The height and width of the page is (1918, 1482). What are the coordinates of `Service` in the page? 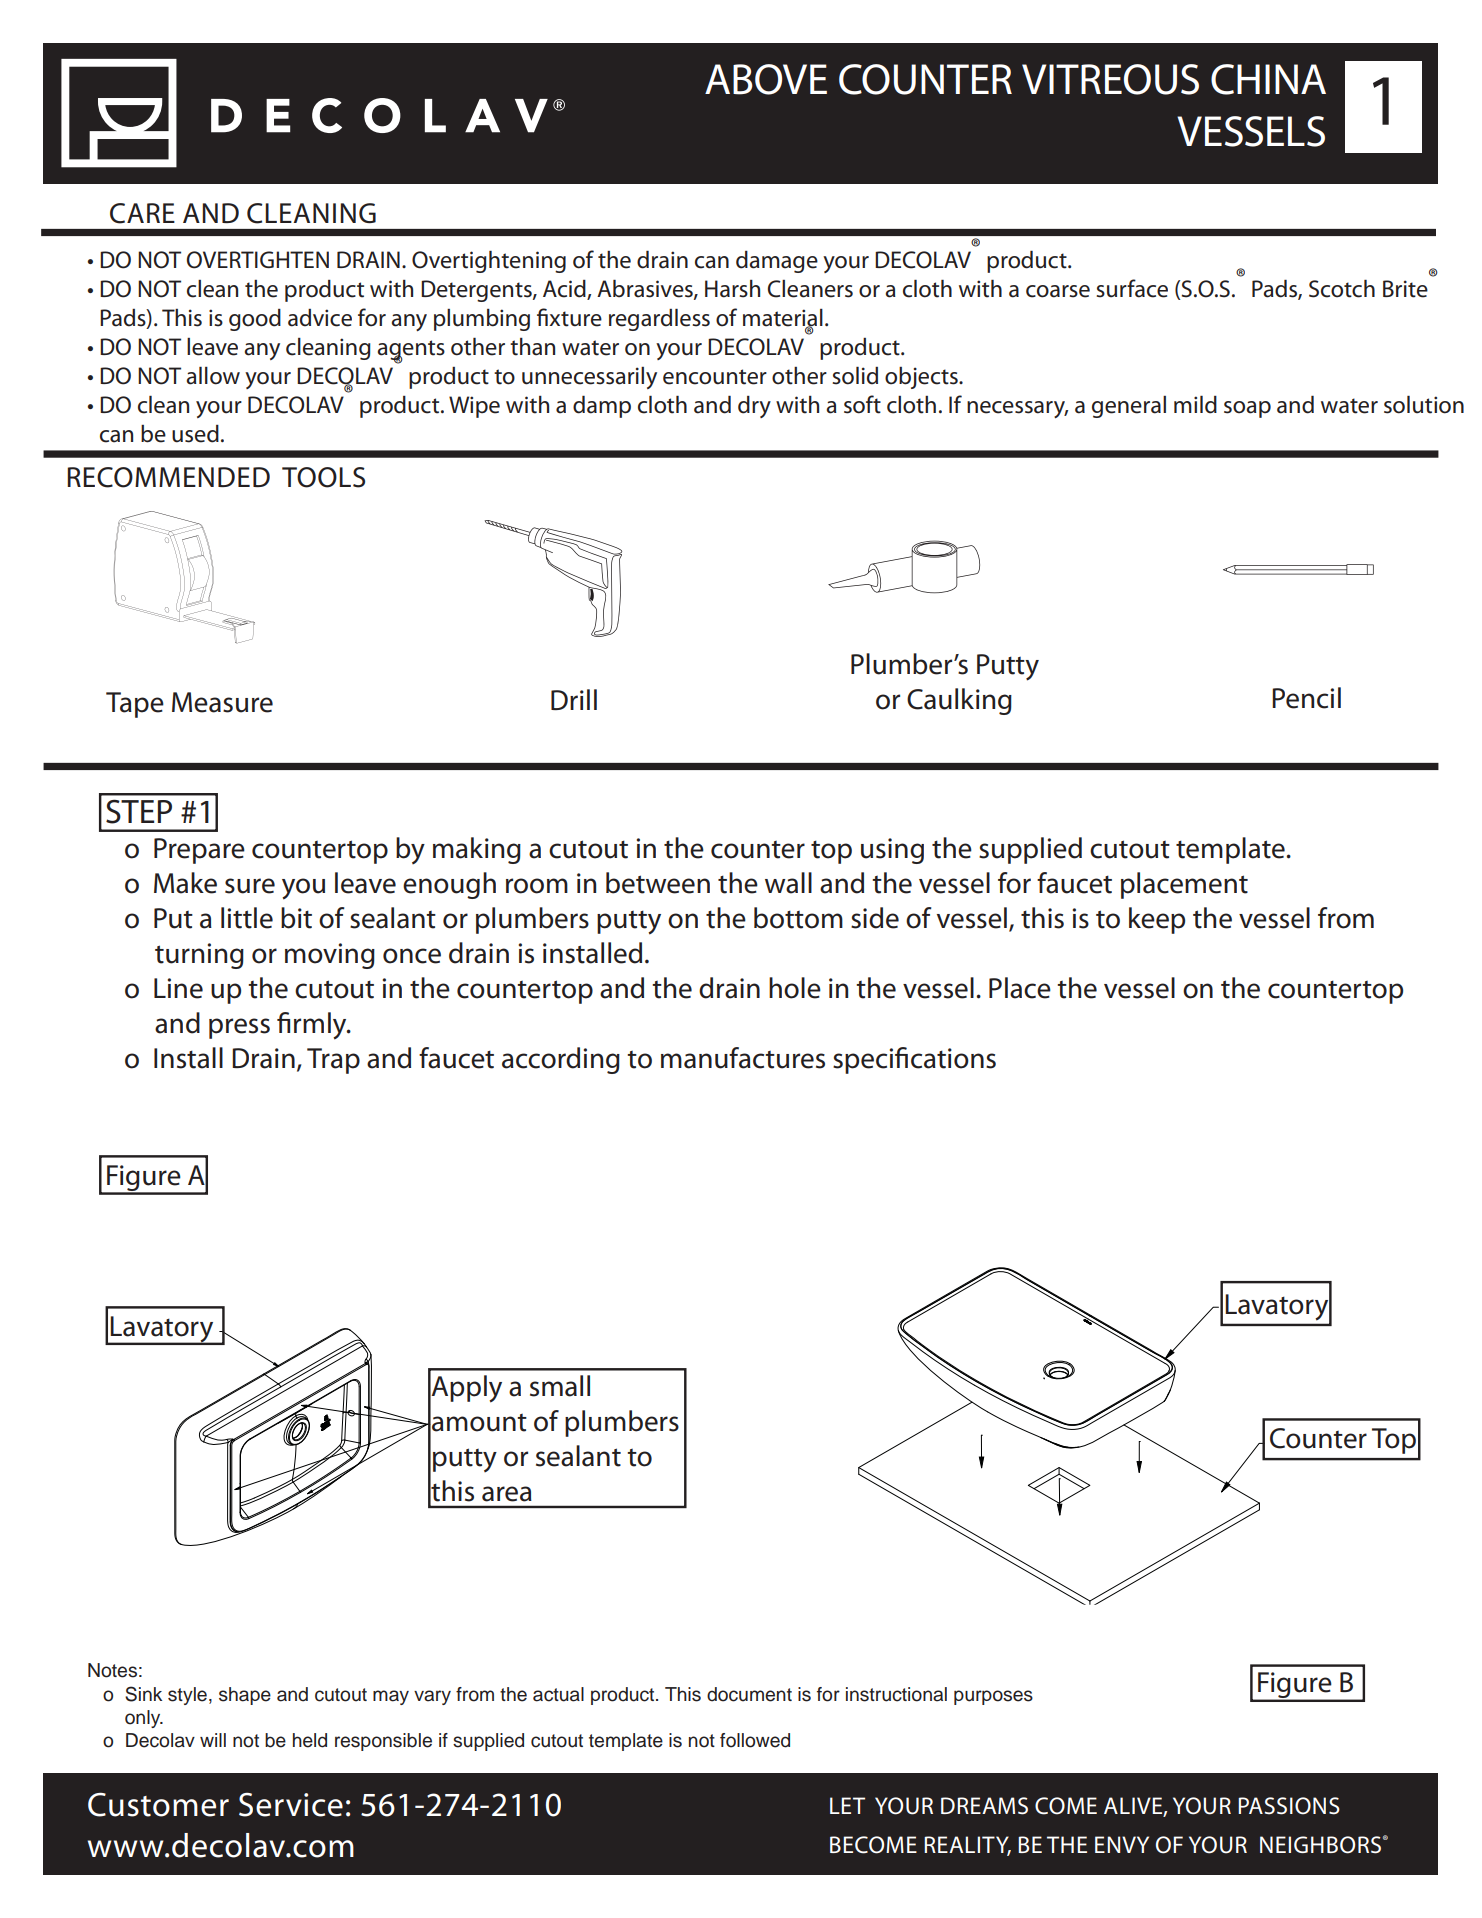 It's located at (291, 1805).
